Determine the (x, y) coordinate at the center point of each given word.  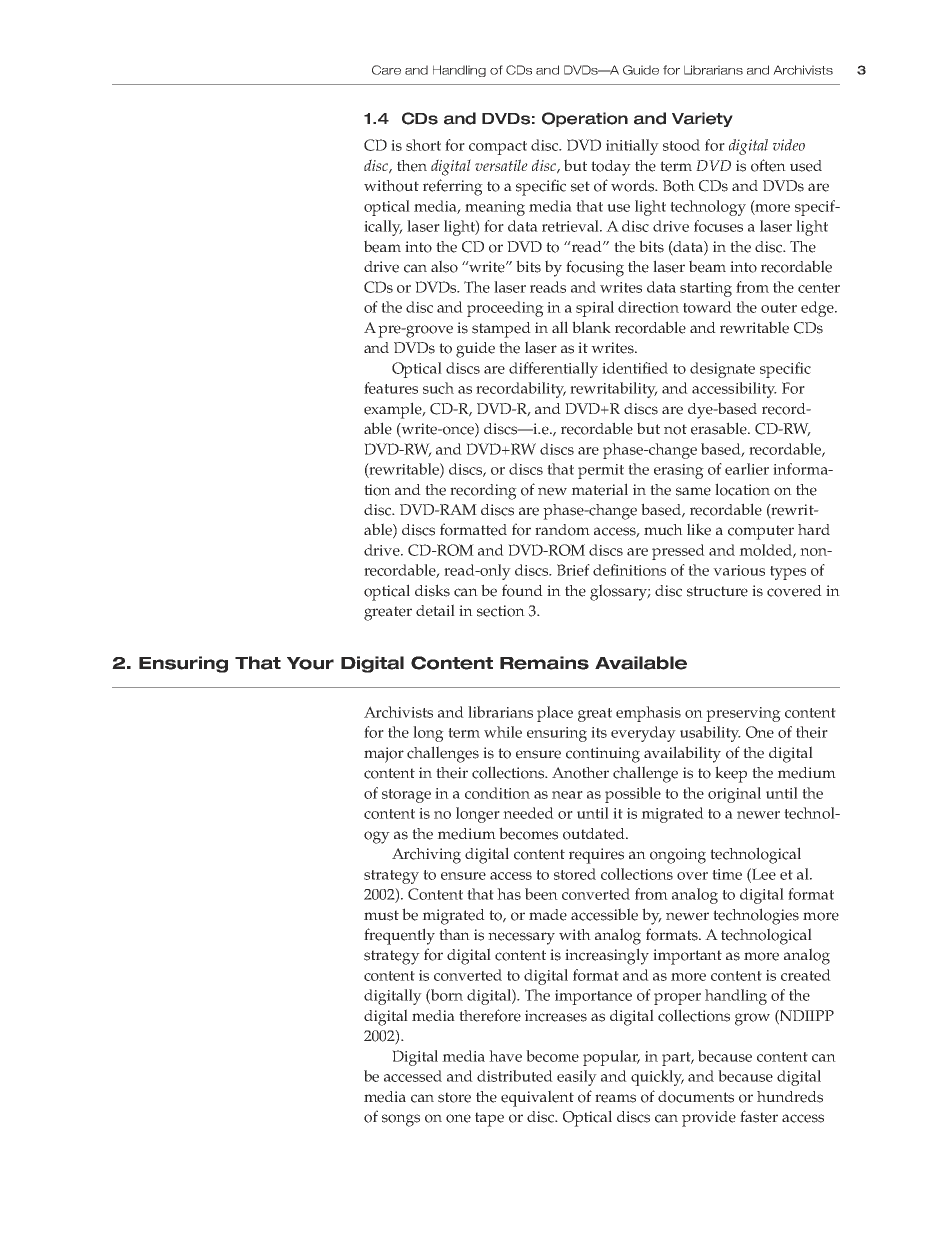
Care (386, 70)
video (789, 145)
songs (401, 1120)
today (611, 168)
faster (759, 1116)
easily (577, 1078)
